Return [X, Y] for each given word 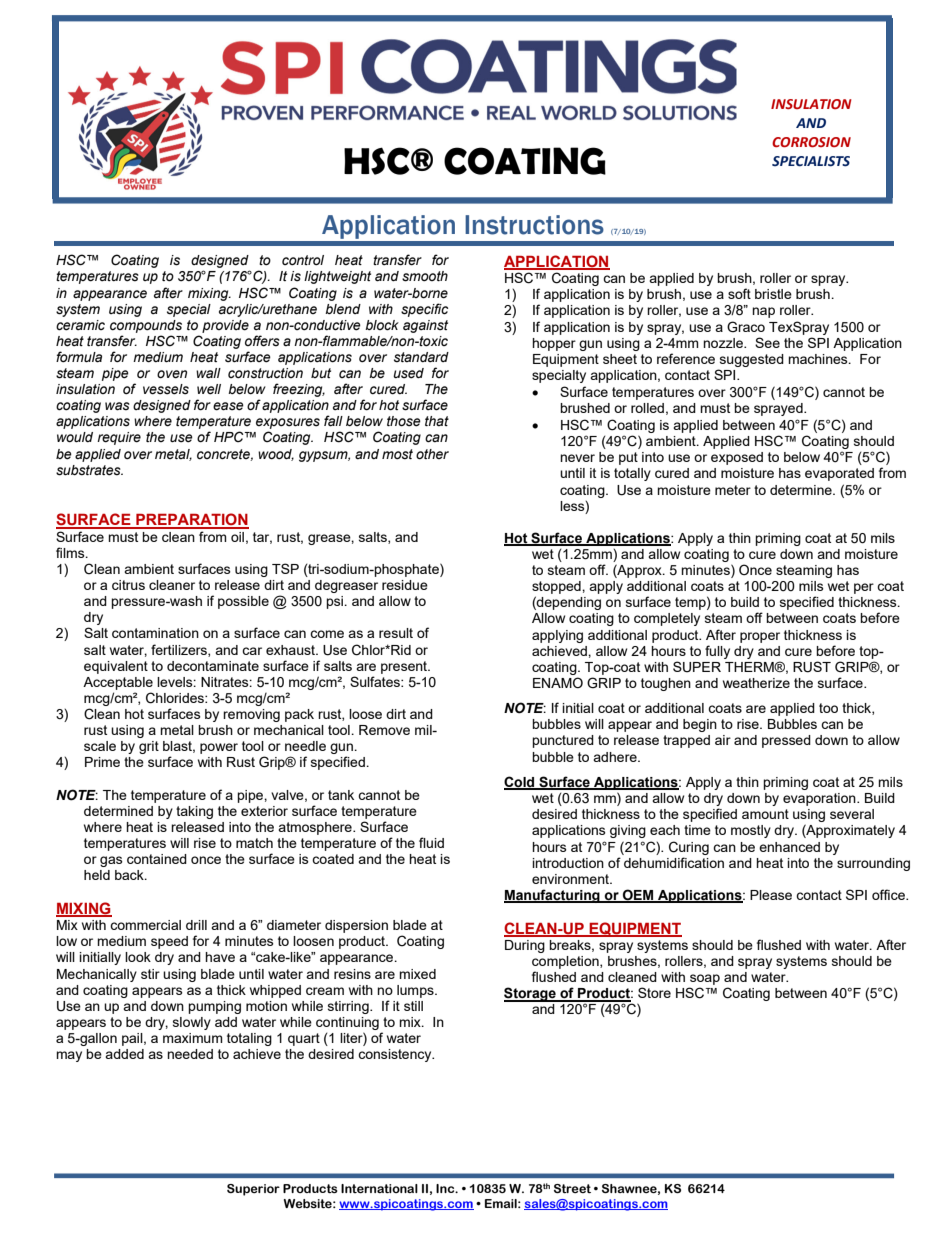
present [405, 667]
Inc [446, 1188]
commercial [145, 925]
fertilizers [180, 650]
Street [572, 1188]
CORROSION [811, 142]
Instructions [534, 225]
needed [190, 1054]
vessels [166, 389]
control [303, 260]
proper [760, 637]
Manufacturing [553, 896]
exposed [737, 458]
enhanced [789, 847]
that [437, 421]
